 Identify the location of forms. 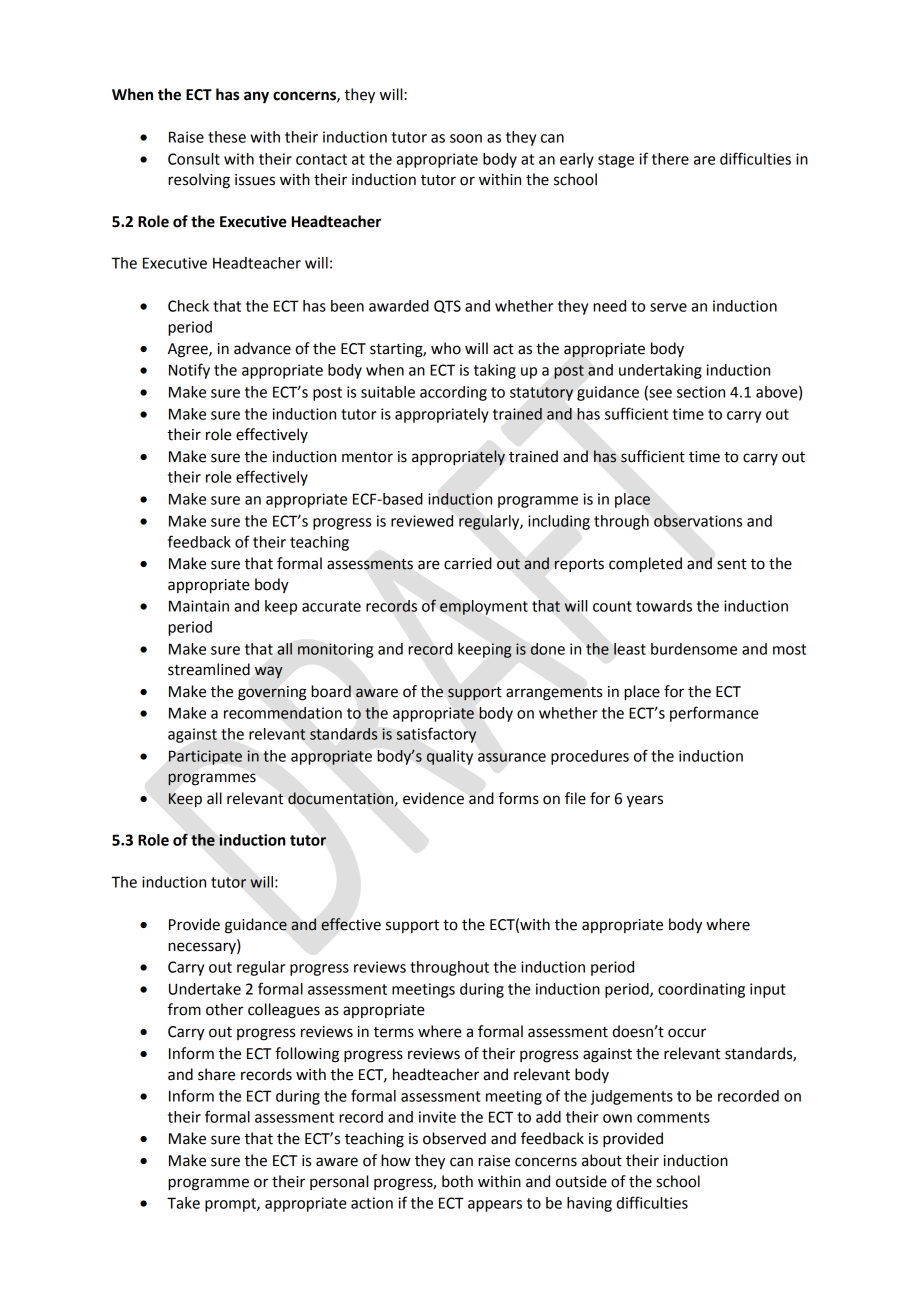
(518, 798).
